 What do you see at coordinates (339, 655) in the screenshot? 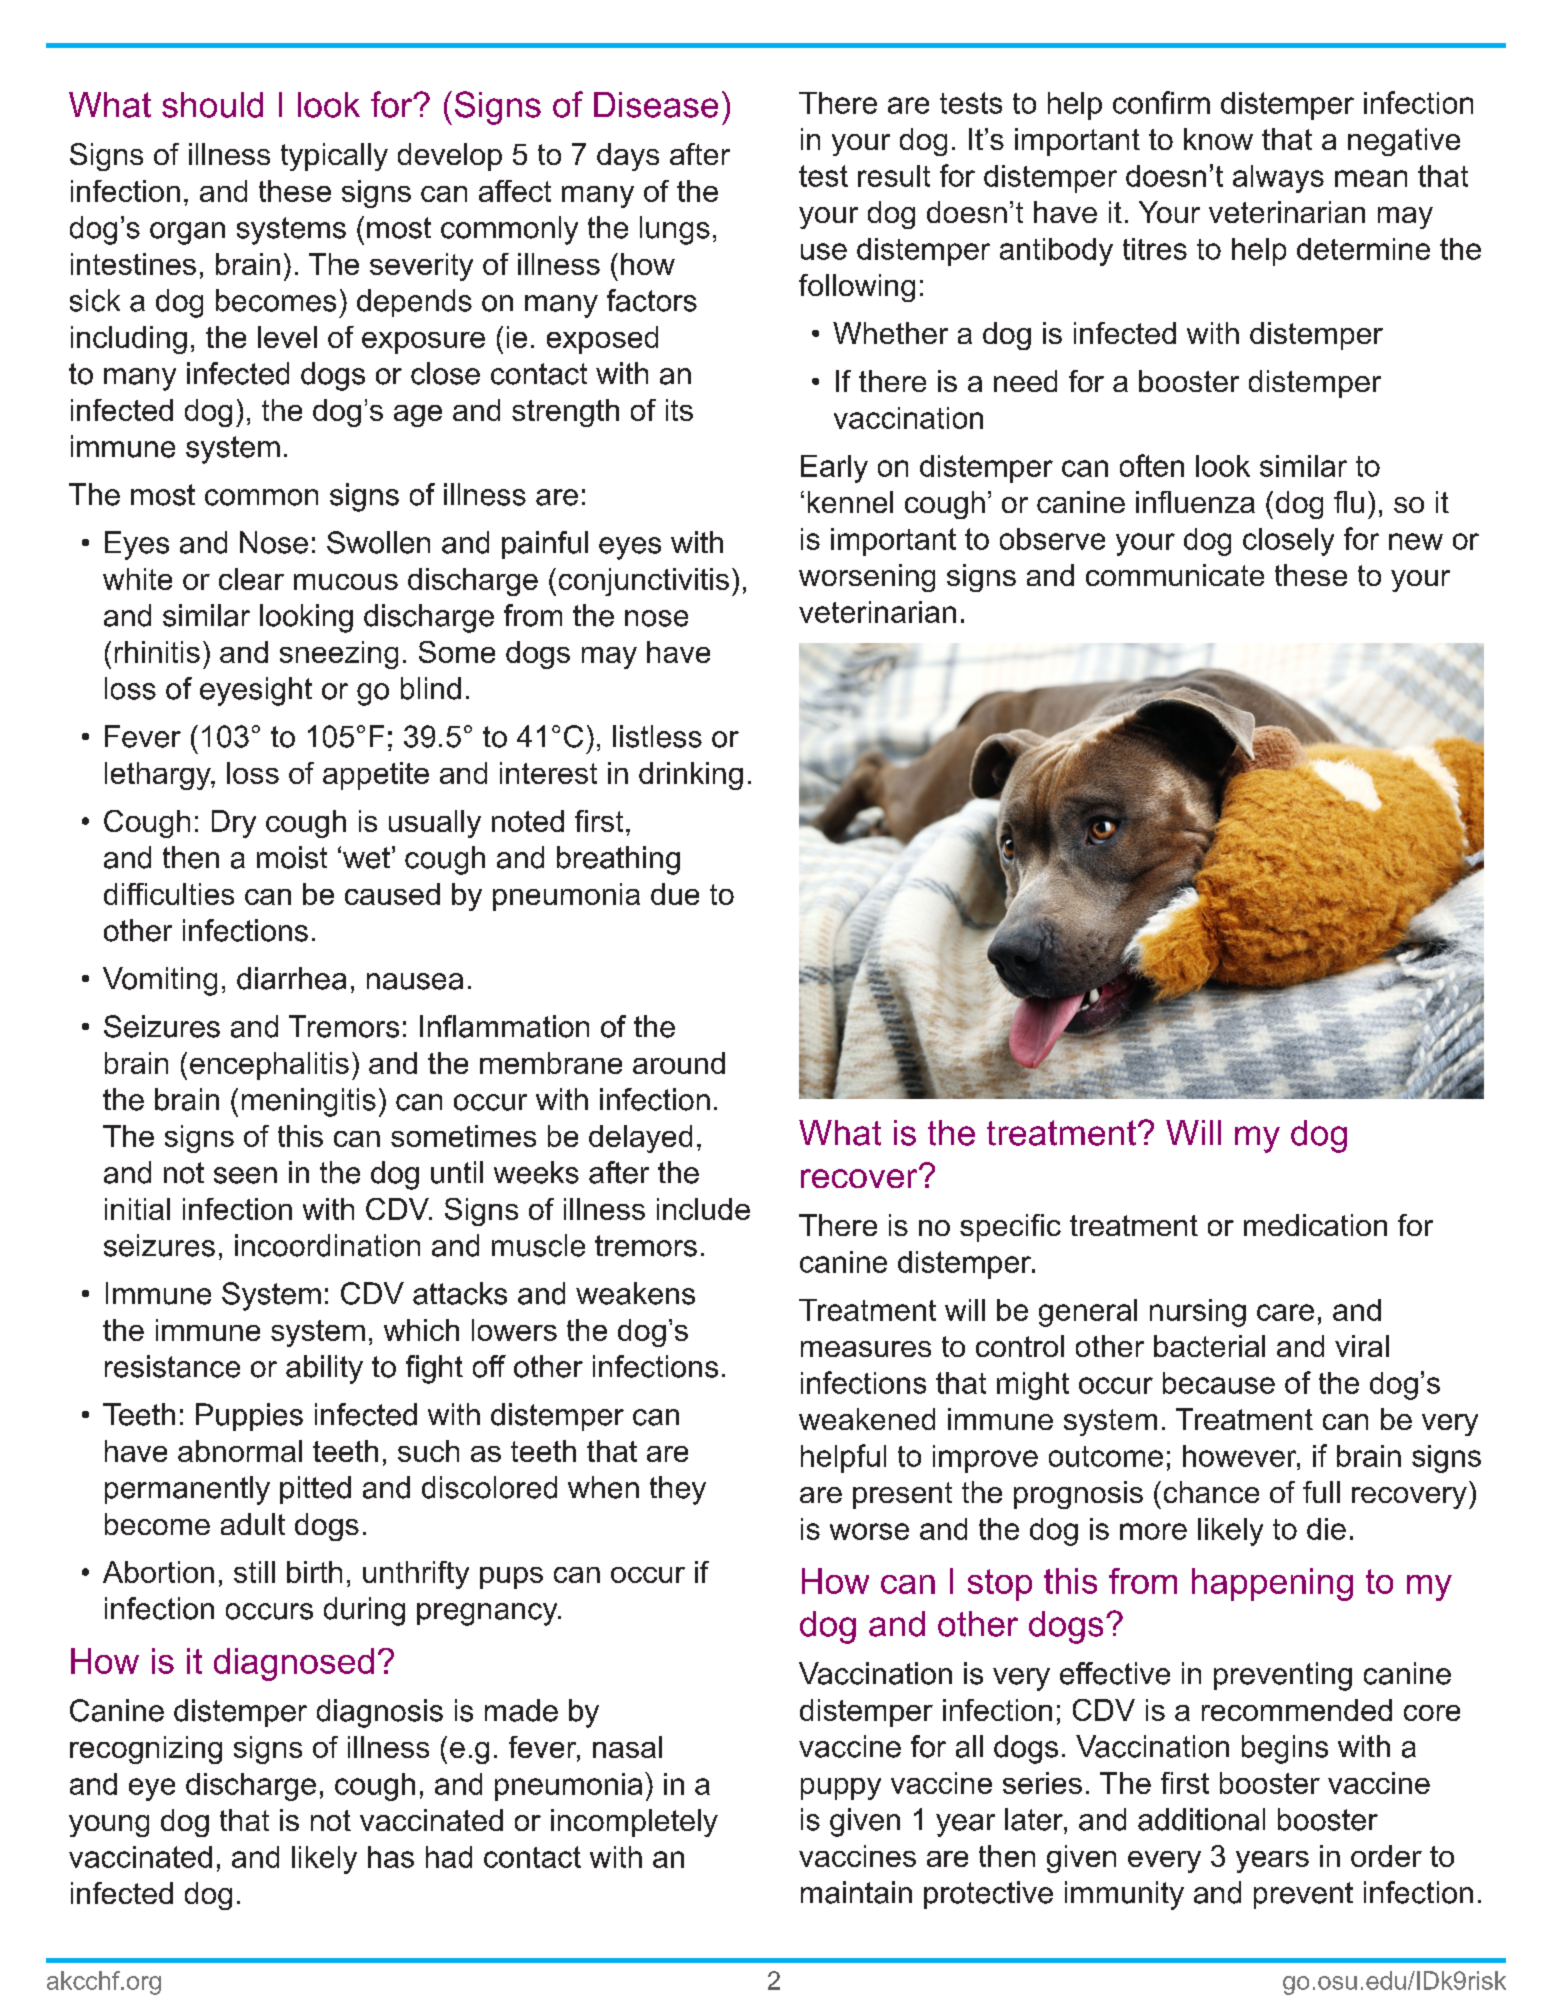
I see `sneezing` at bounding box center [339, 655].
